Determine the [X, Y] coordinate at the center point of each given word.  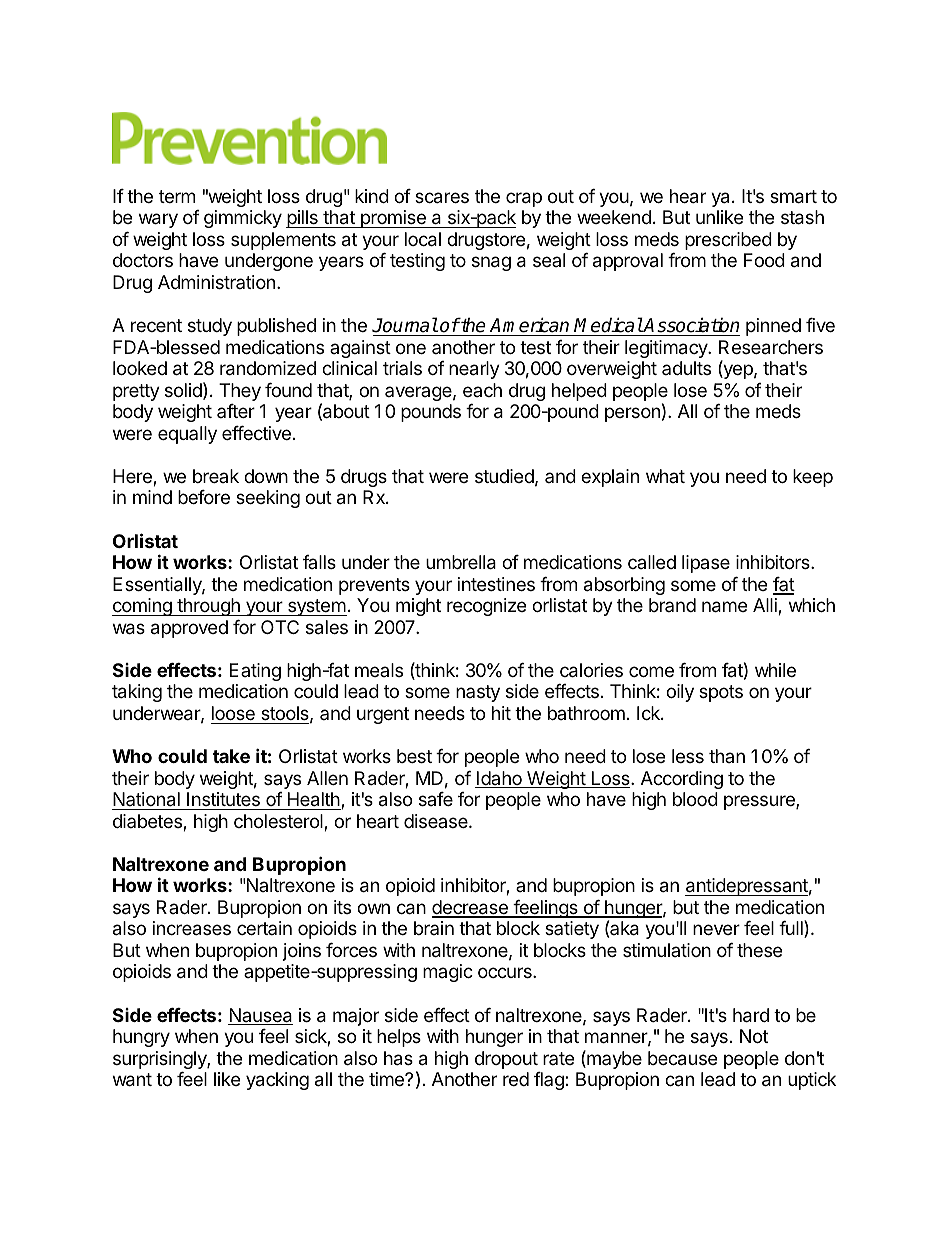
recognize [486, 607]
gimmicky [243, 219]
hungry [141, 1038]
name [724, 607]
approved [189, 629]
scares [442, 198]
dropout [506, 1060]
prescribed [728, 241]
